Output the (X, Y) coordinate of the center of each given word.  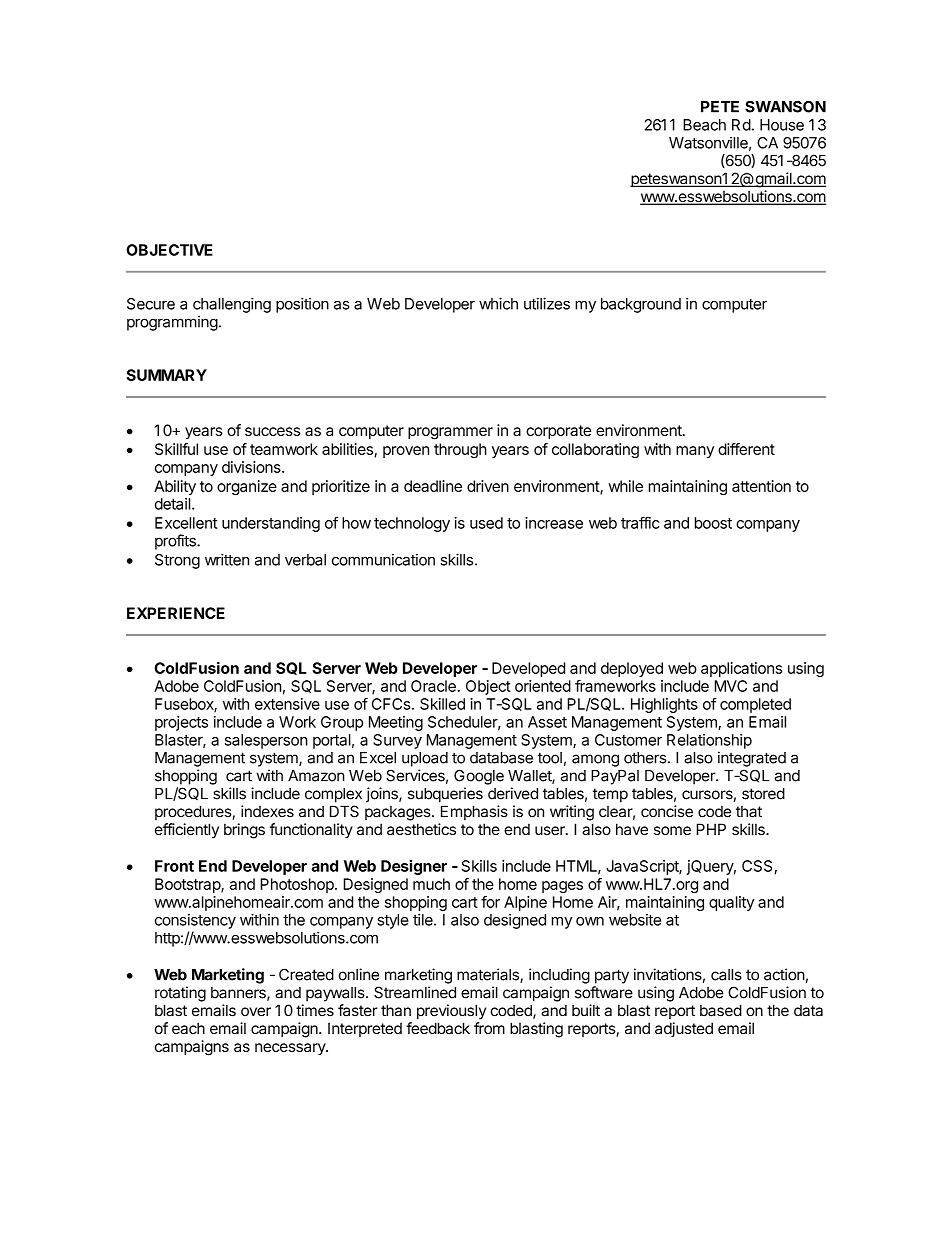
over (256, 1012)
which (498, 303)
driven (488, 486)
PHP (711, 829)
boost (713, 523)
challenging (232, 305)
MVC (730, 686)
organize (247, 487)
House (782, 125)
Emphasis (474, 812)
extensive (287, 704)
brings (244, 831)
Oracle (434, 686)
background (641, 305)
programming (172, 323)
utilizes (547, 303)
